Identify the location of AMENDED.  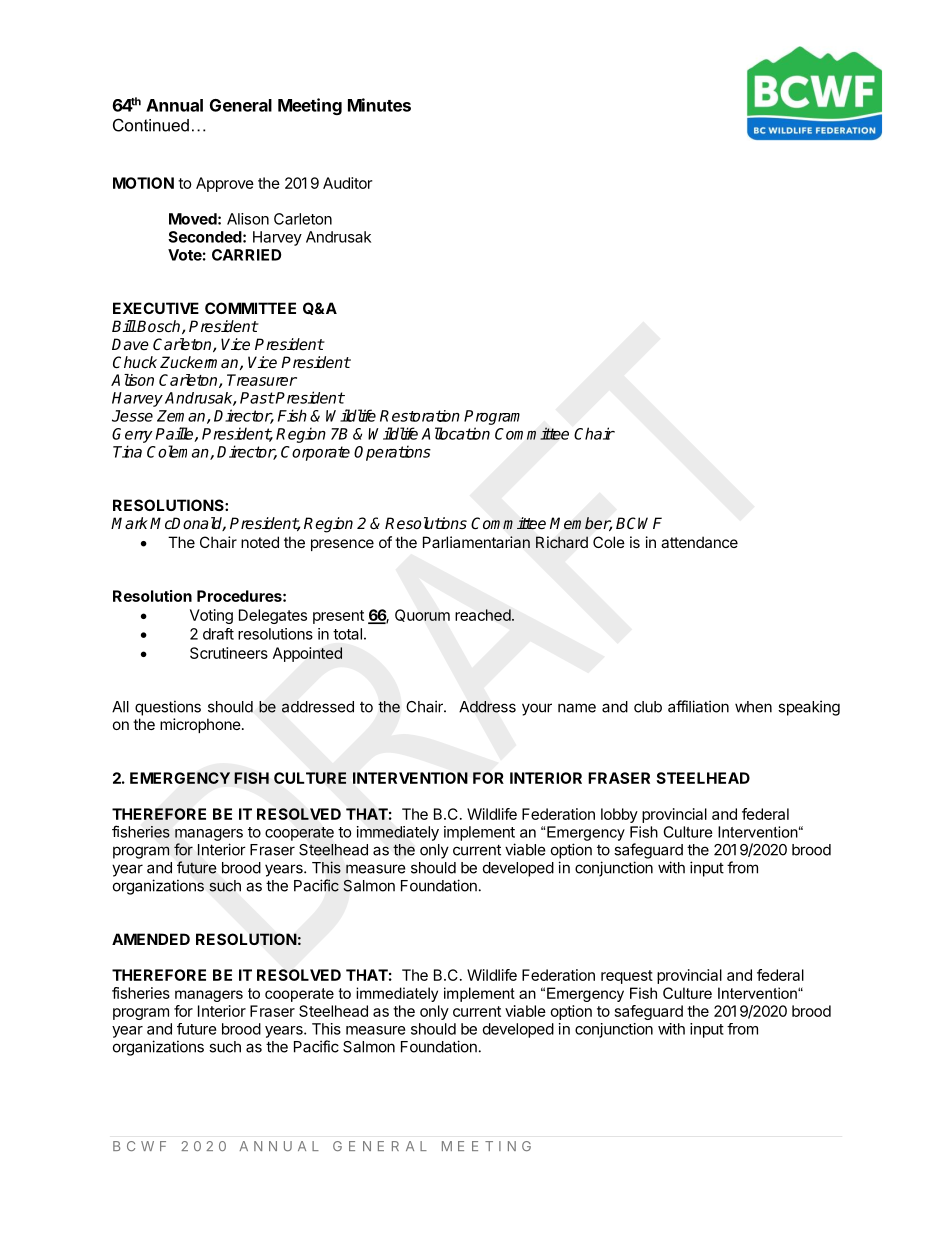
(151, 939).
